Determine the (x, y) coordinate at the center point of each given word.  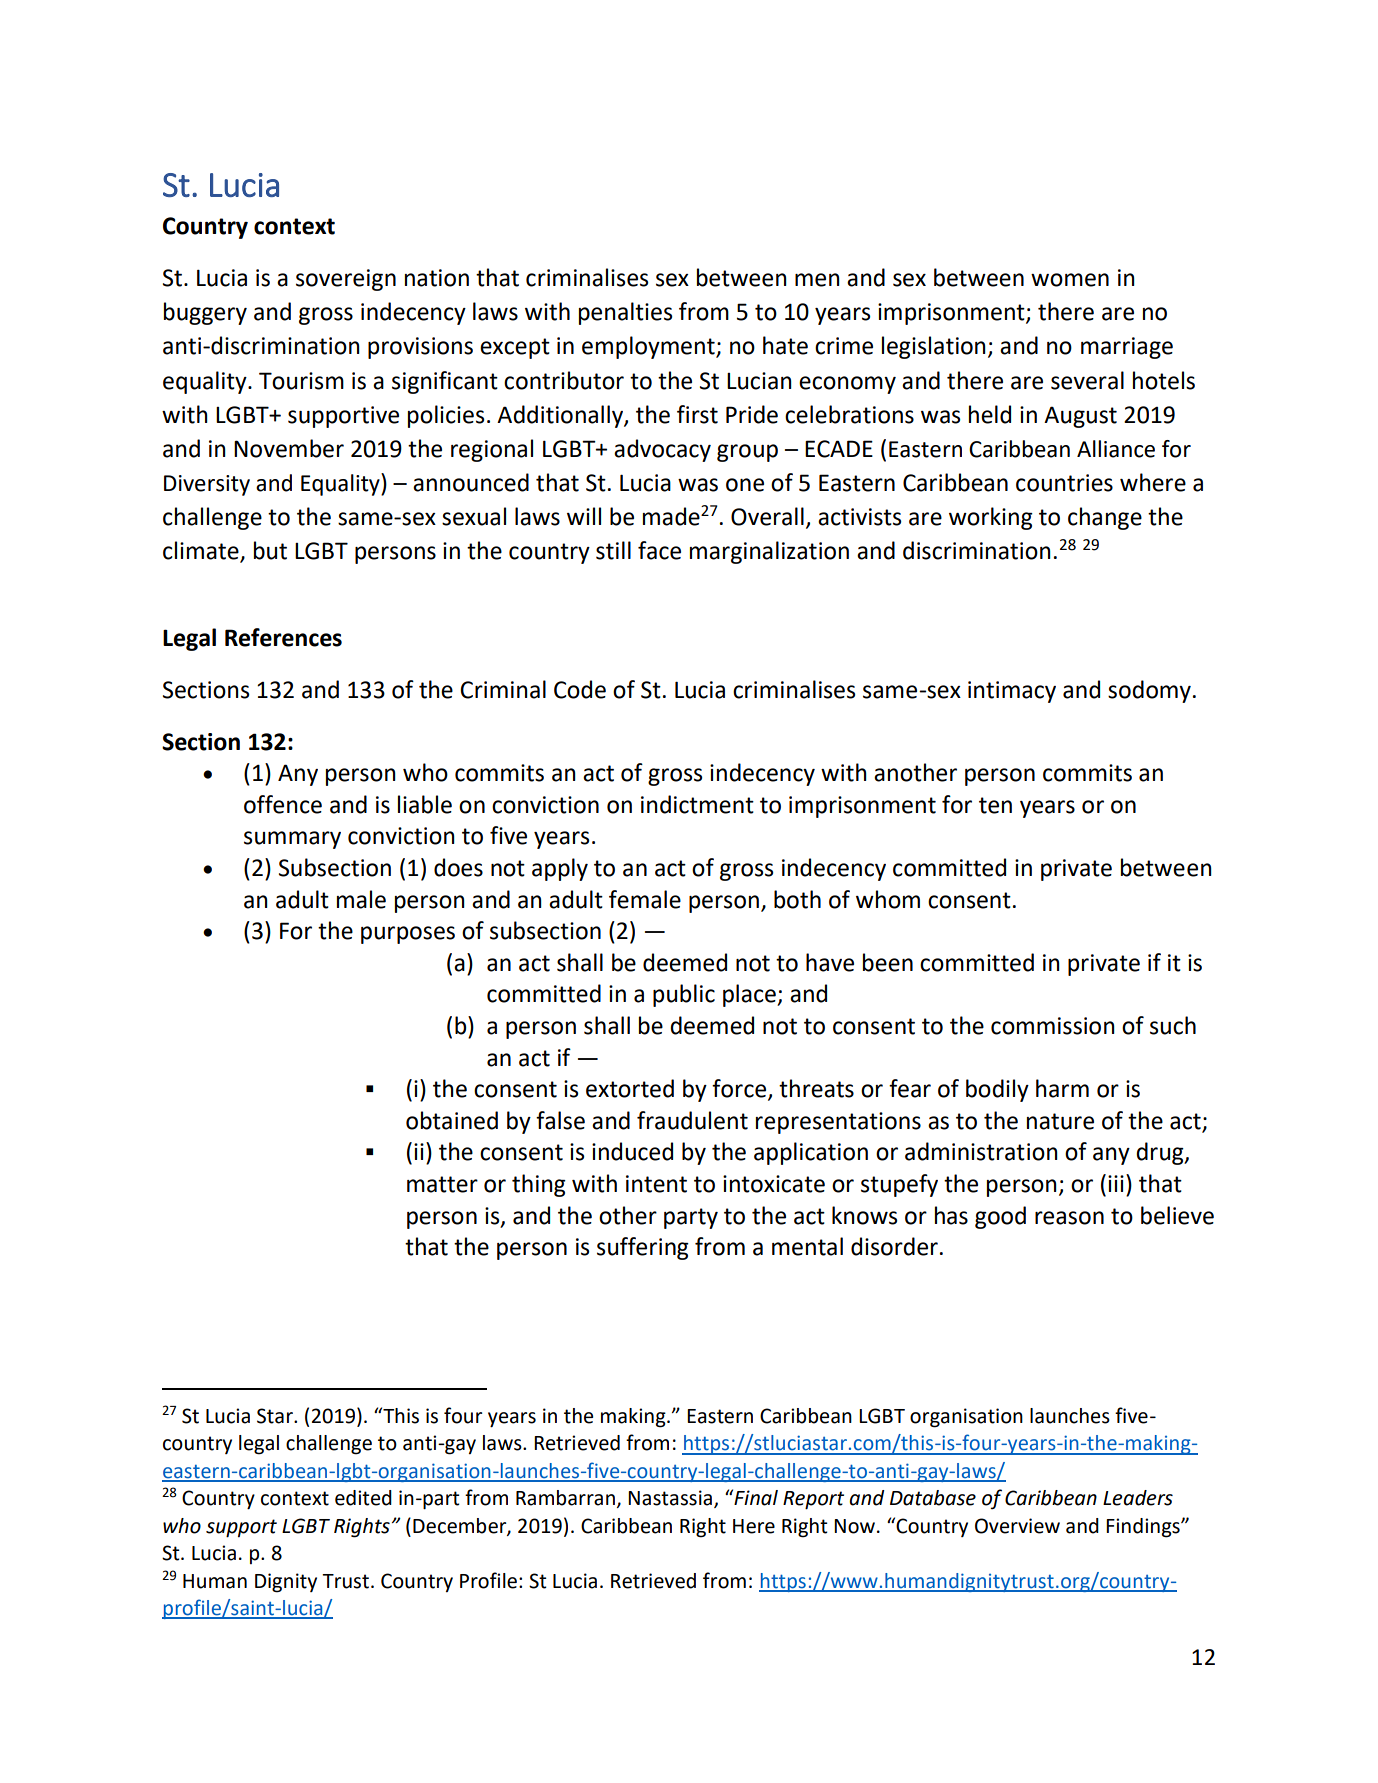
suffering (643, 1248)
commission (1053, 1026)
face (659, 550)
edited (363, 1498)
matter (442, 1184)
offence (283, 804)
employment (649, 347)
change (1105, 518)
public (684, 995)
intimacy (1012, 692)
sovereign (346, 280)
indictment (697, 804)
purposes (408, 935)
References (283, 637)
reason (1069, 1218)
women (1070, 280)
